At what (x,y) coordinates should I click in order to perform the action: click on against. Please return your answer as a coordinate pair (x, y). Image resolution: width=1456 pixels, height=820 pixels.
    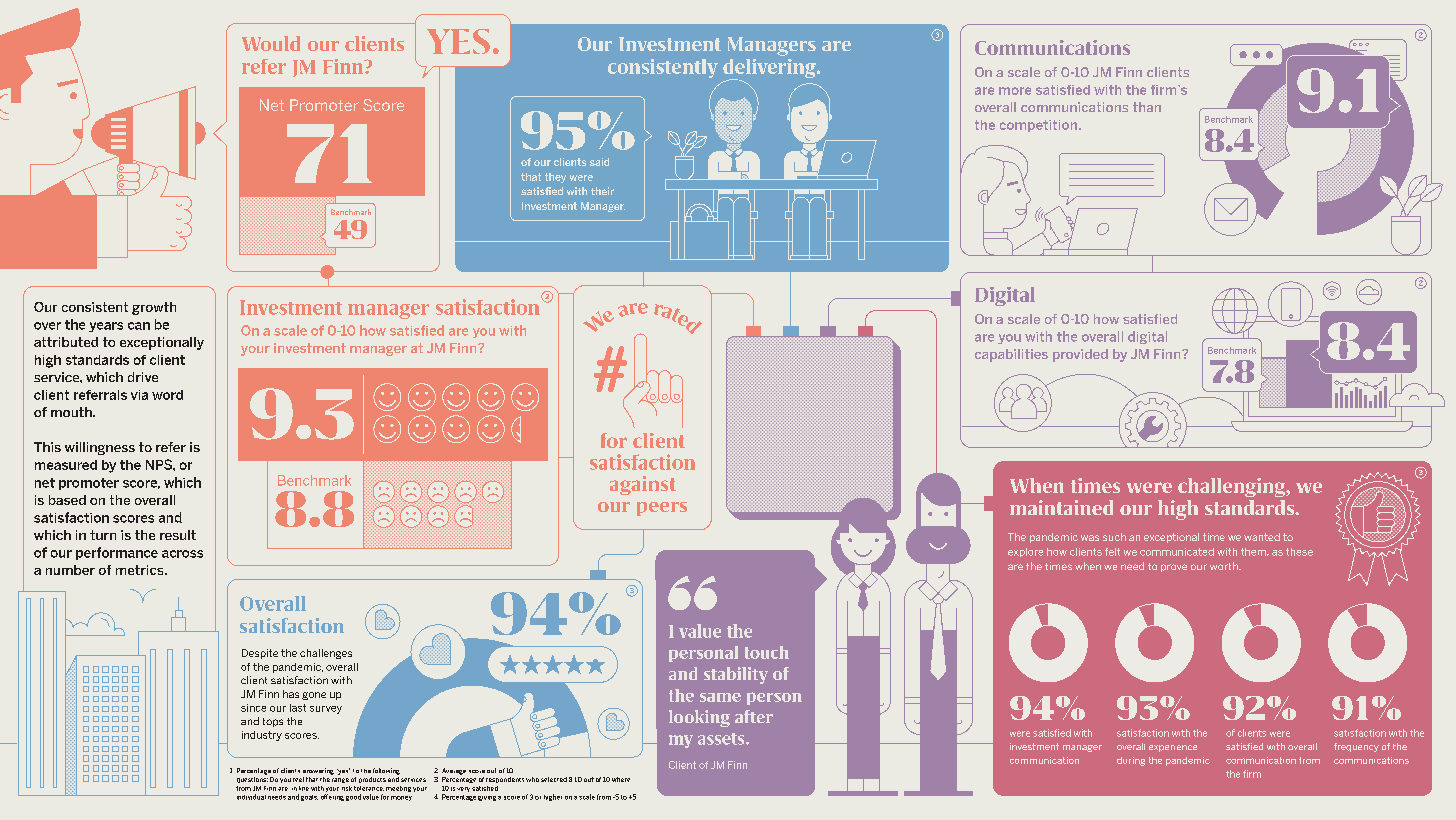
    Looking at the image, I should click on (643, 485).
